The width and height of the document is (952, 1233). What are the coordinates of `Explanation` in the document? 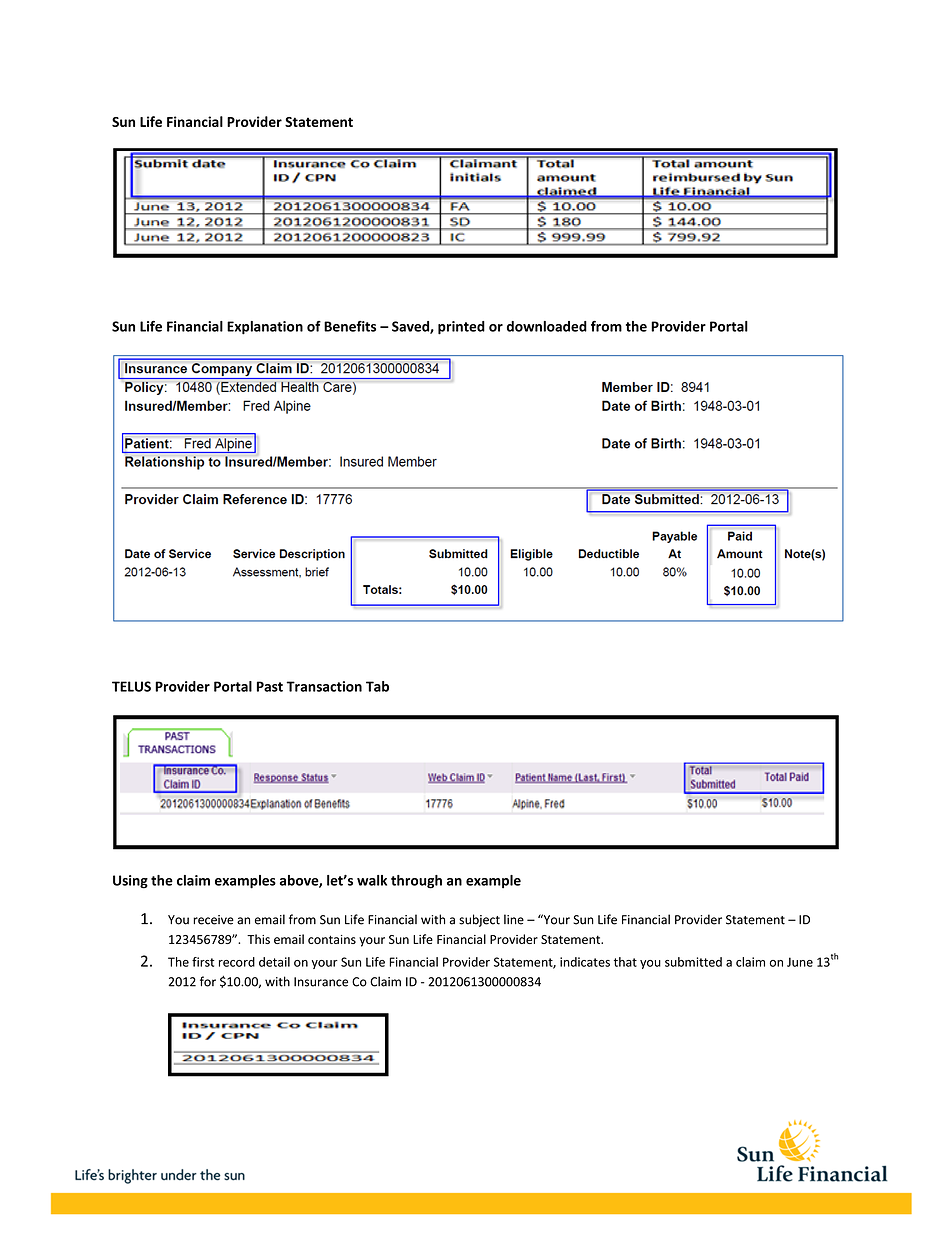 It's located at (265, 328).
